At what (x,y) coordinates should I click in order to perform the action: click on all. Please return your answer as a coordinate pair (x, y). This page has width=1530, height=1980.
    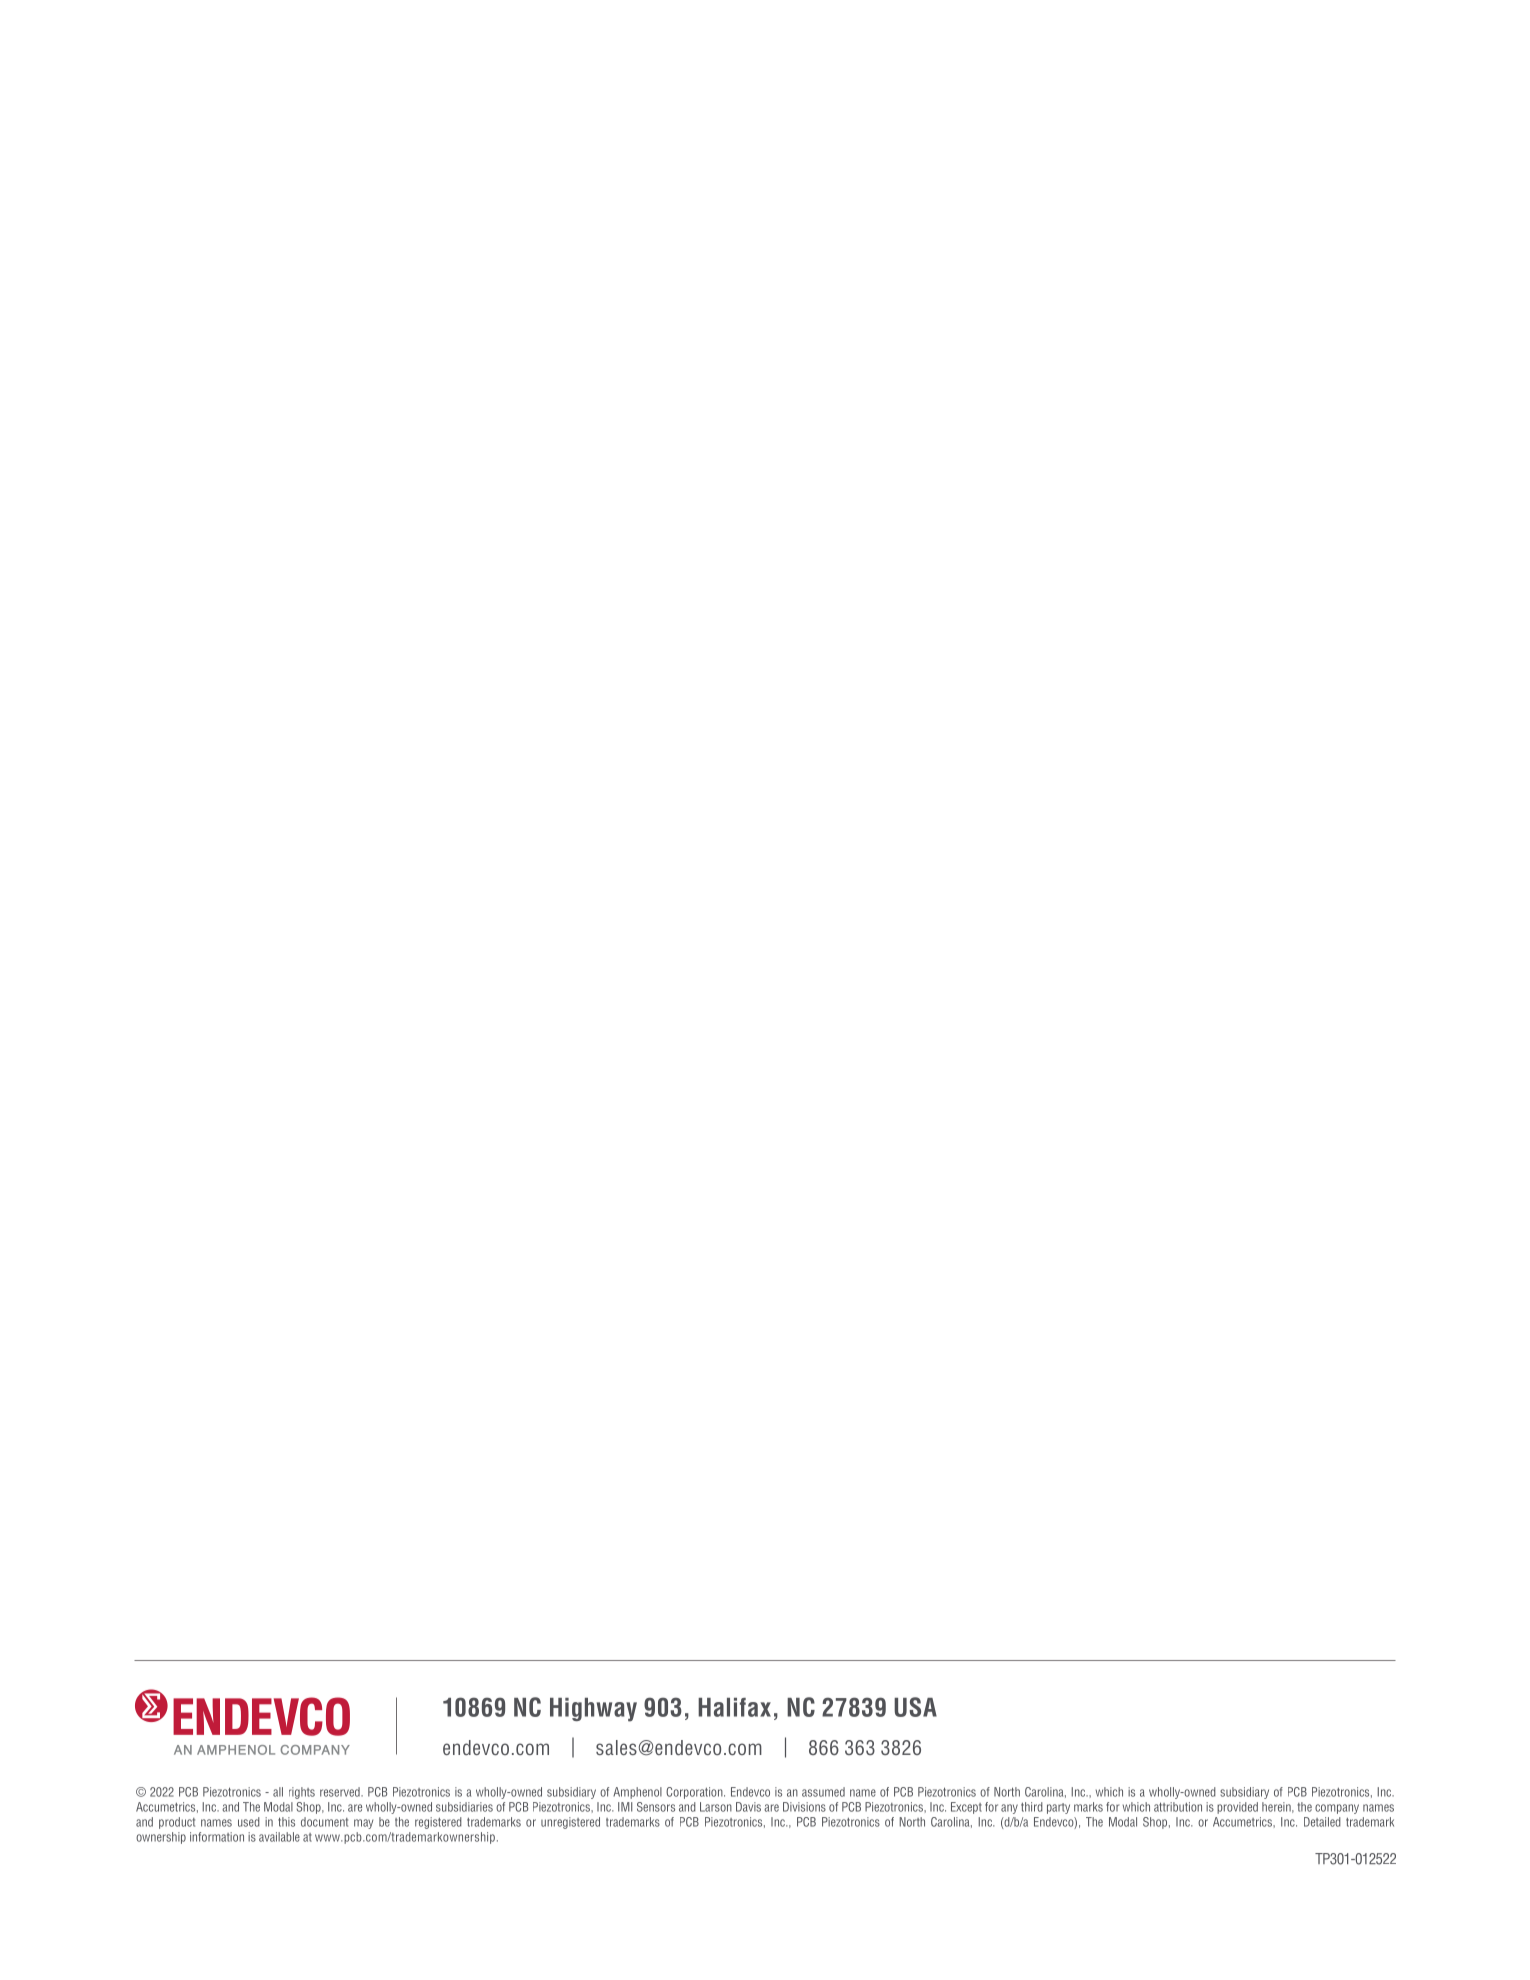
    Looking at the image, I should click on (278, 1792).
